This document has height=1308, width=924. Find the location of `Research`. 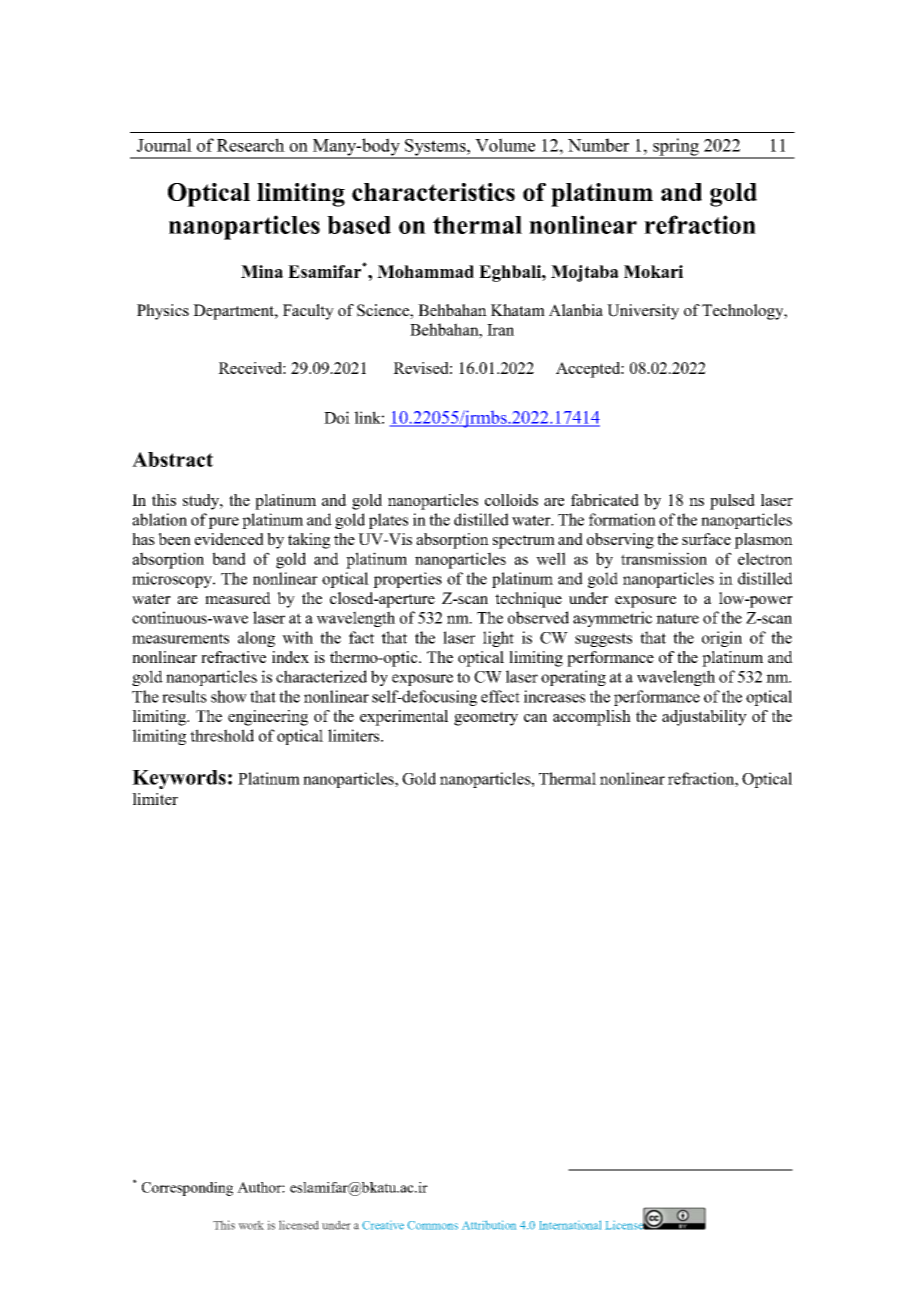

Research is located at coordinates (251, 145).
